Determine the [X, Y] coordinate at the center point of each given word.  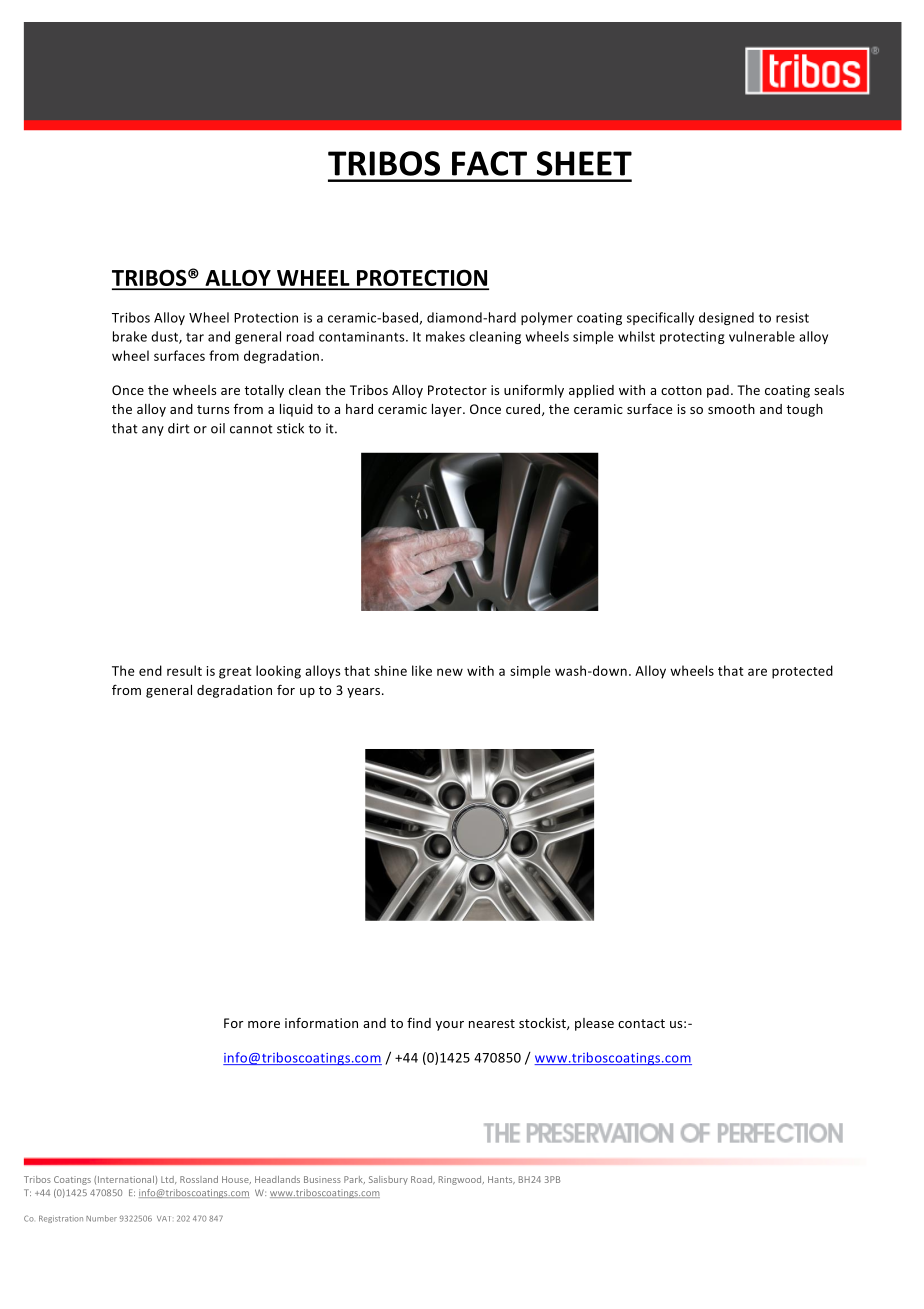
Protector [457, 390]
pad [718, 391]
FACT [489, 163]
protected [802, 672]
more [264, 1024]
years [365, 693]
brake [130, 336]
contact [641, 1023]
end [150, 670]
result [184, 670]
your [450, 1026]
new [450, 672]
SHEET [584, 163]
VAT [163, 1219]
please [594, 1024]
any [153, 431]
